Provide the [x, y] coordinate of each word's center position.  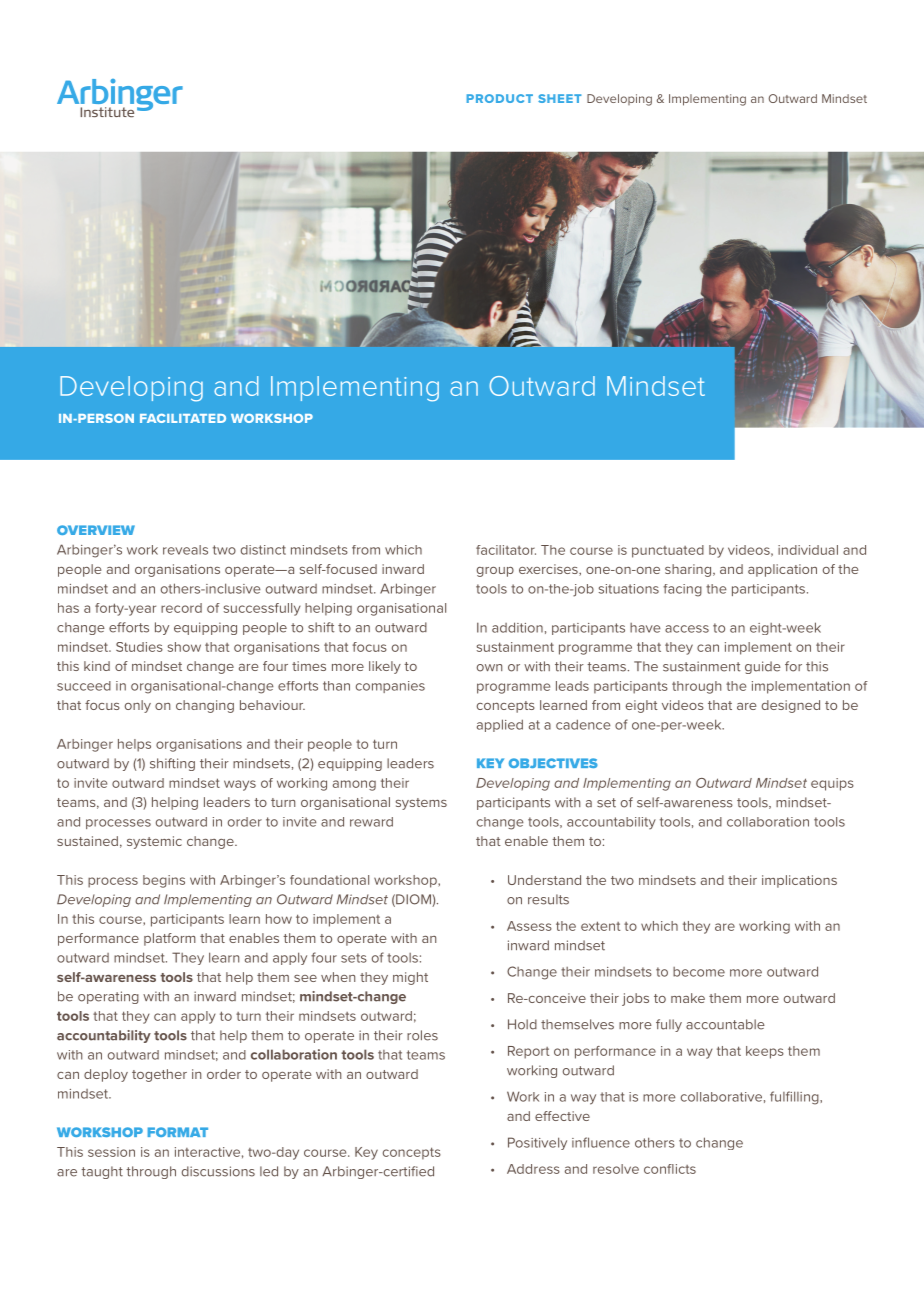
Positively [537, 1143]
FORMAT [178, 1132]
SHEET [560, 98]
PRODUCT [500, 98]
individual [808, 550]
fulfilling [795, 1098]
